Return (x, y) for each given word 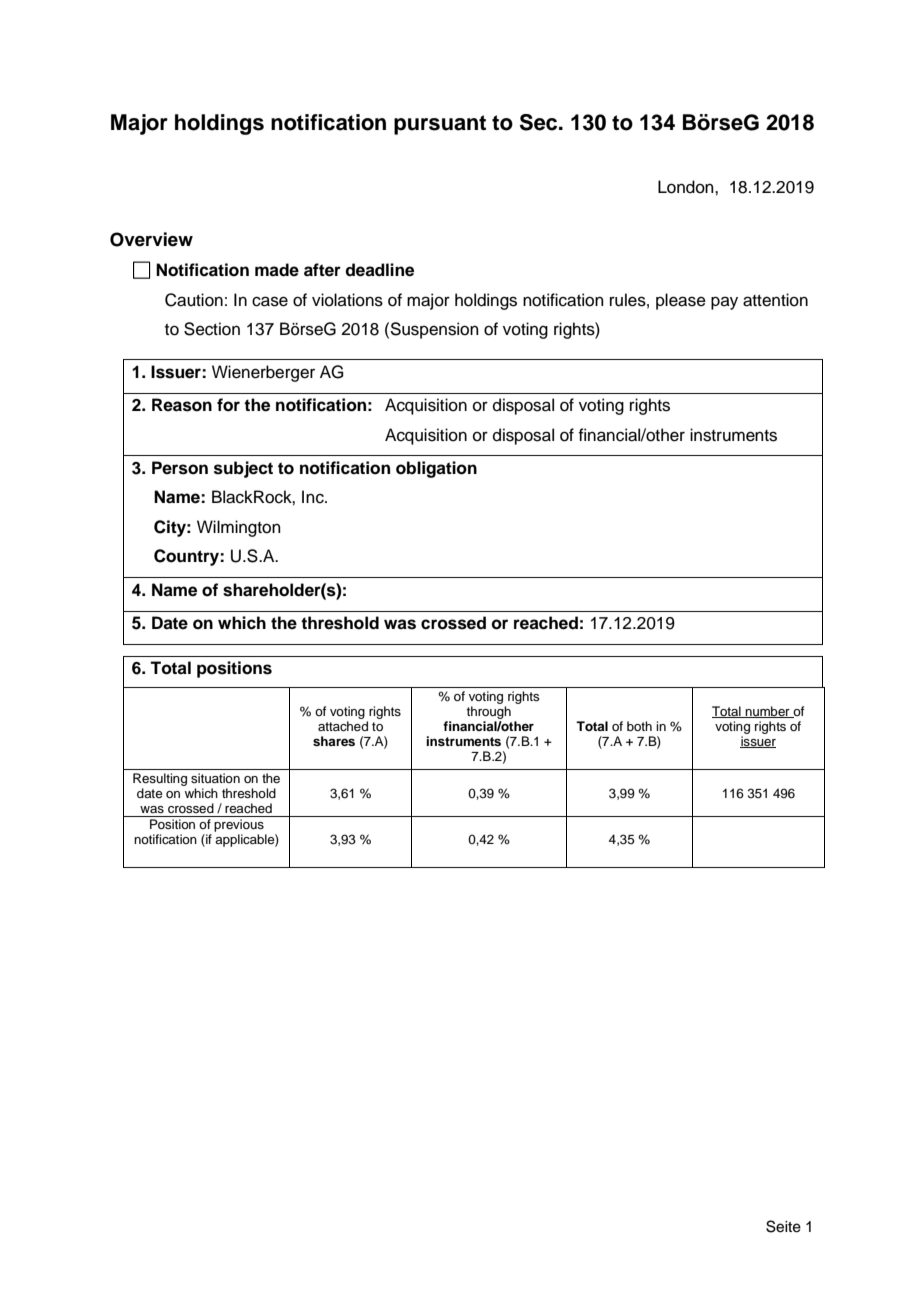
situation (215, 778)
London (687, 187)
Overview (151, 239)
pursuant (440, 125)
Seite (783, 1226)
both (639, 726)
